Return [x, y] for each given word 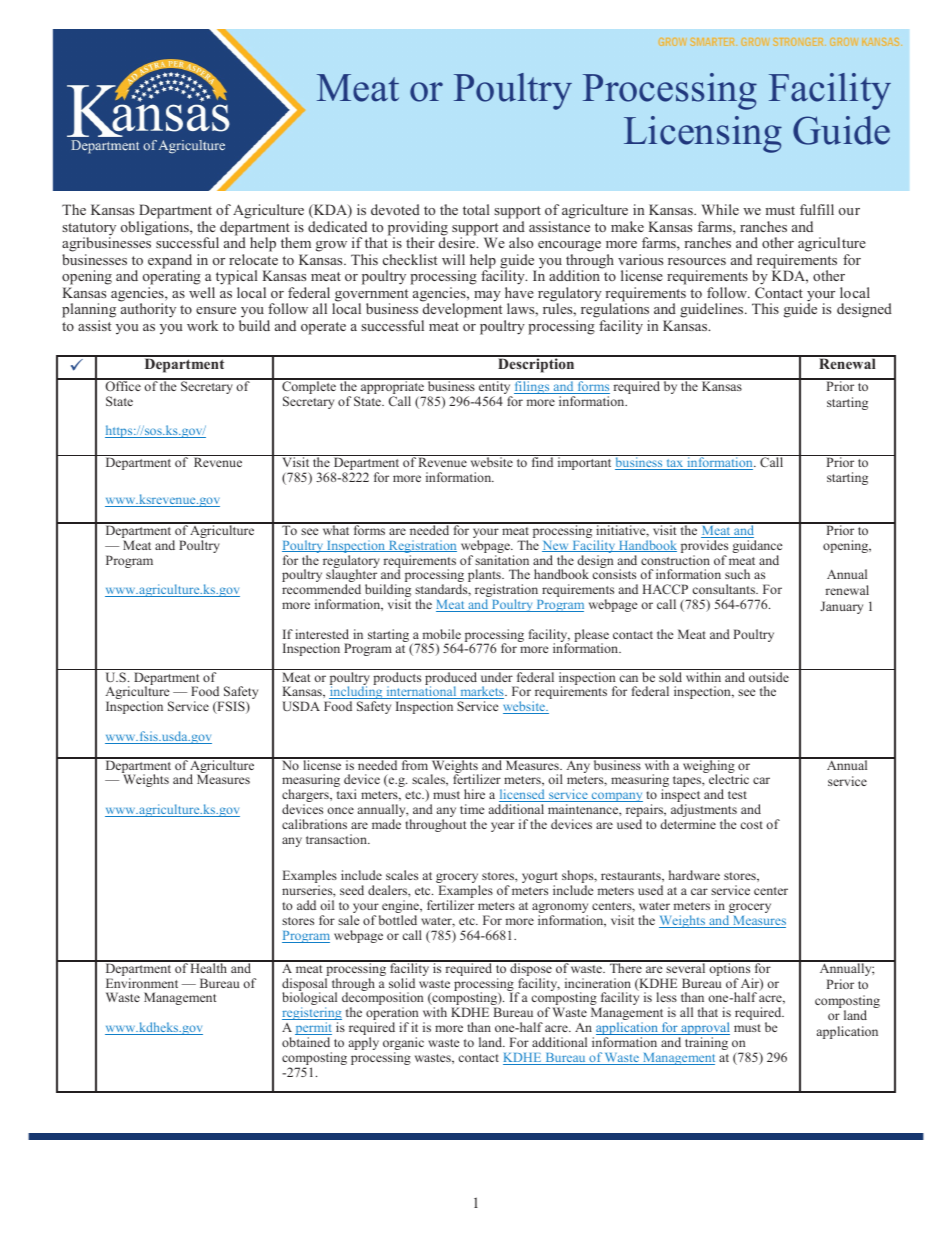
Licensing [703, 134]
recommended [321, 589]
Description [536, 364]
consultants [725, 589]
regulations [615, 311]
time [472, 809]
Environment [142, 983]
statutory [89, 230]
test [737, 795]
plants [485, 577]
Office [123, 385]
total [476, 209]
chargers [306, 797]
